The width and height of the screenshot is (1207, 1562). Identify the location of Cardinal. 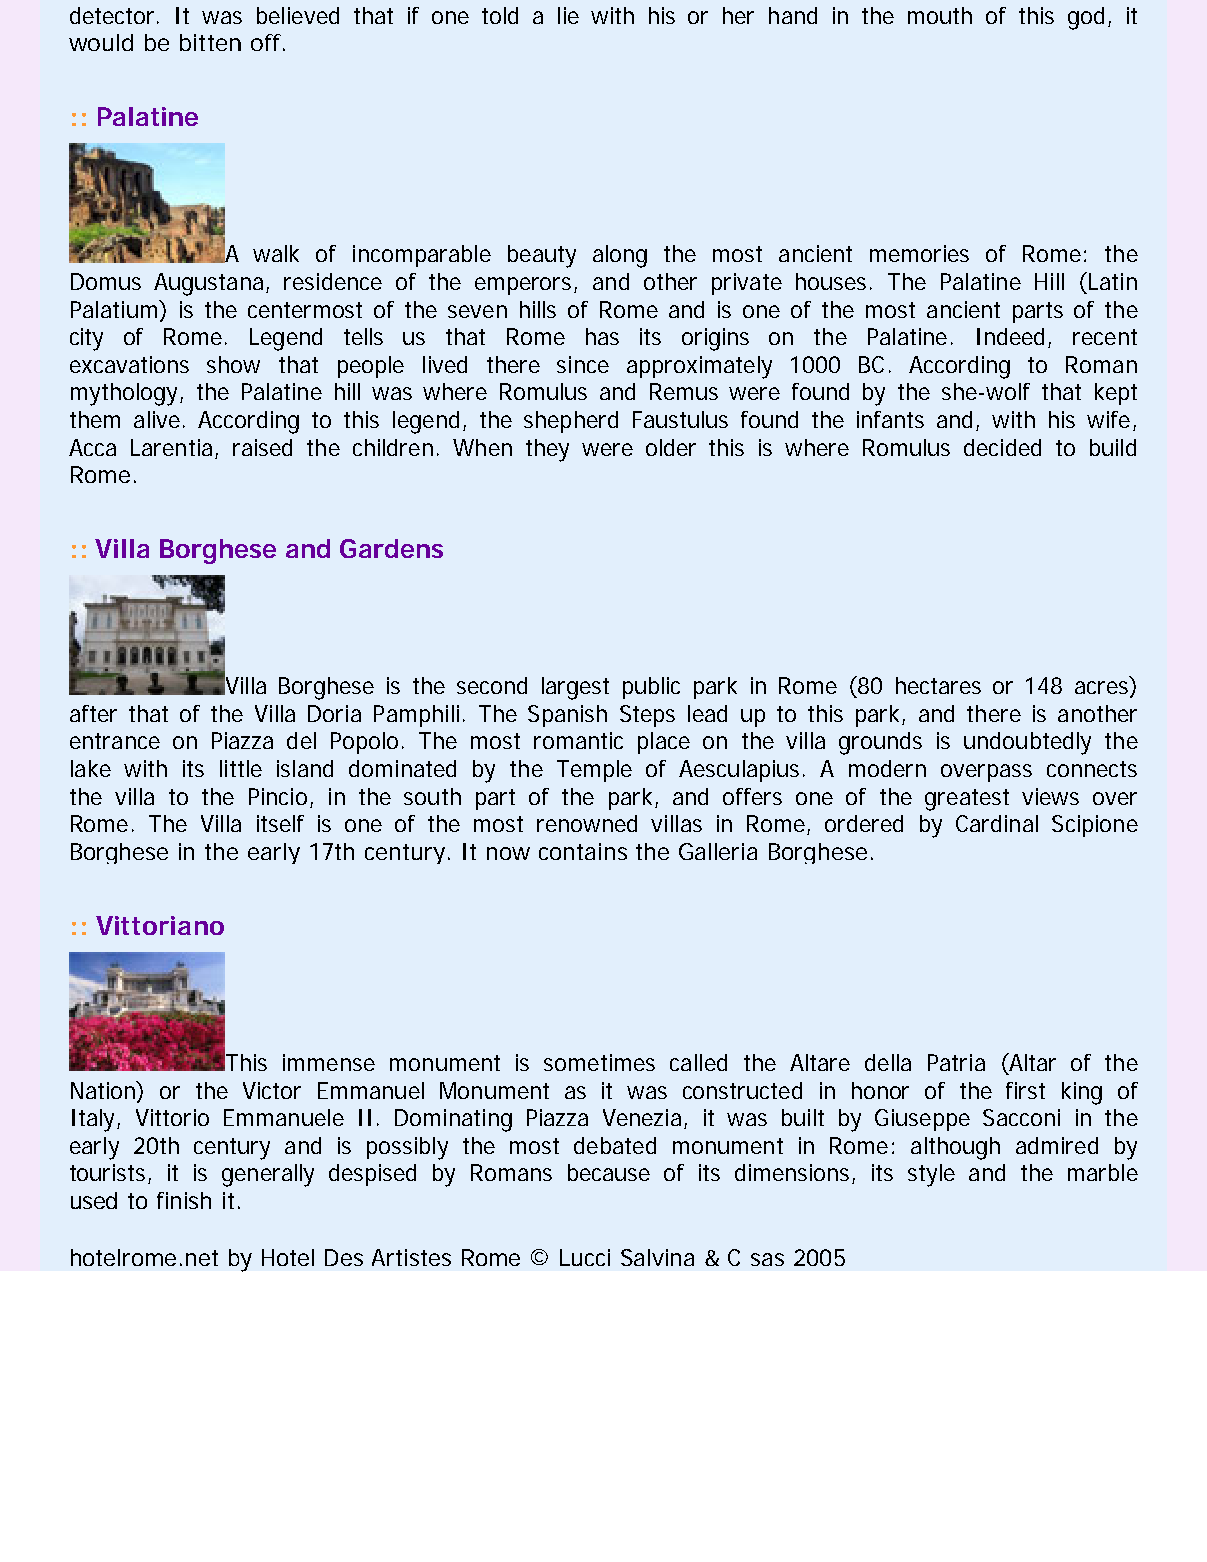
(997, 823).
